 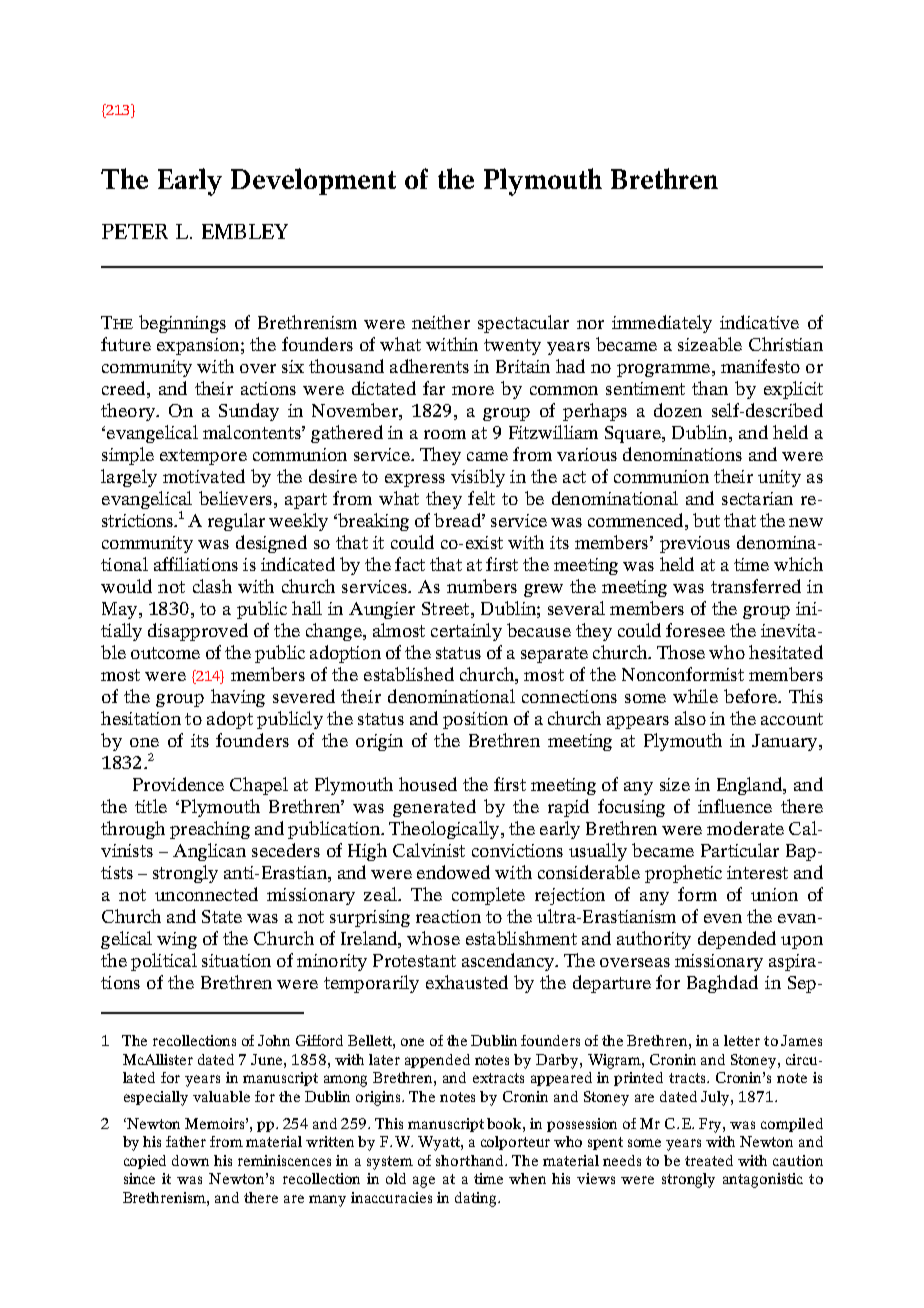 What do you see at coordinates (441, 322) in the screenshot?
I see `neither` at bounding box center [441, 322].
